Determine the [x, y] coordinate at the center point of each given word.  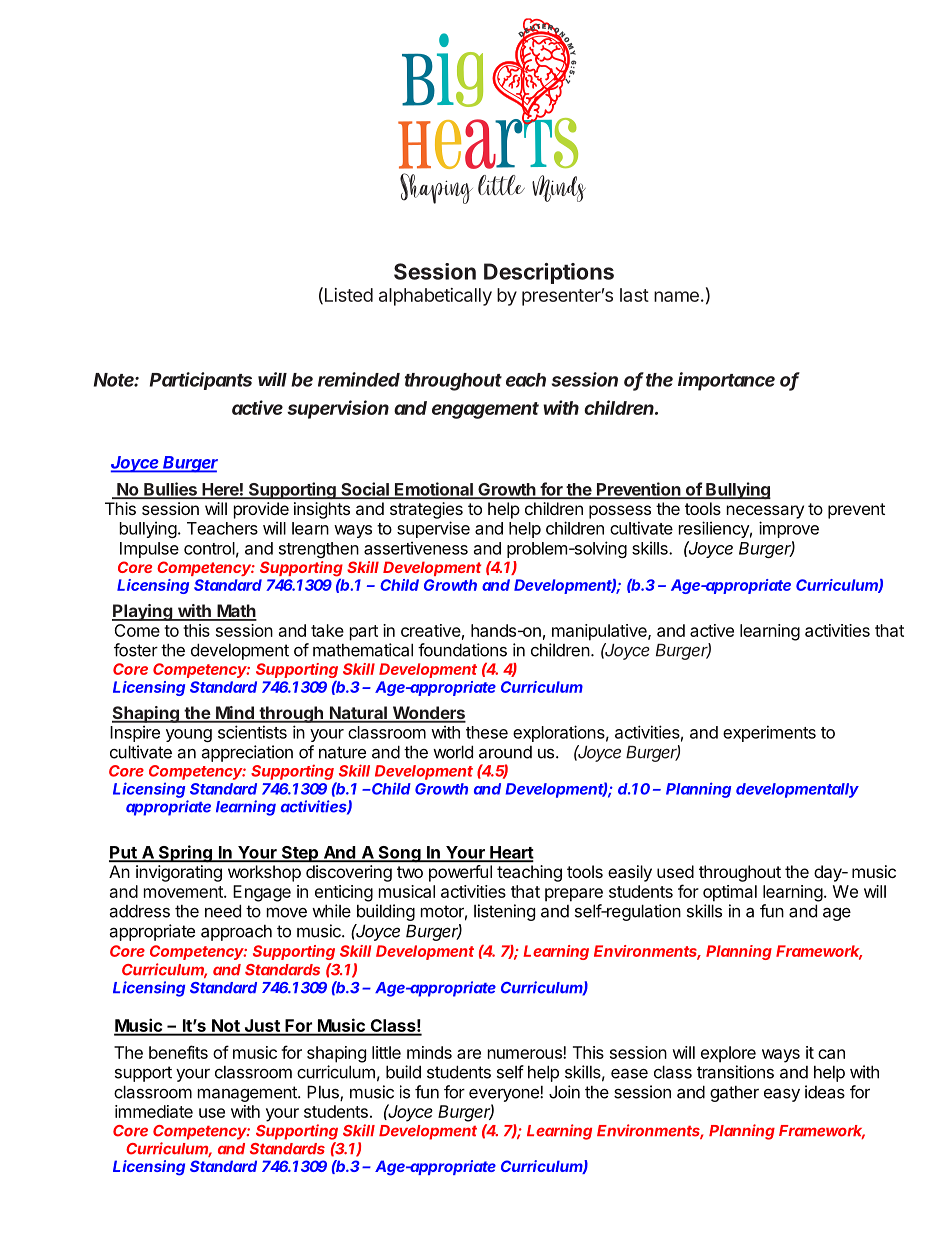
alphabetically [435, 297]
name [676, 296]
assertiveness [416, 548]
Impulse [149, 550]
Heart [511, 853]
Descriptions [549, 273]
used [675, 871]
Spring [185, 854]
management [248, 1094]
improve [789, 529]
